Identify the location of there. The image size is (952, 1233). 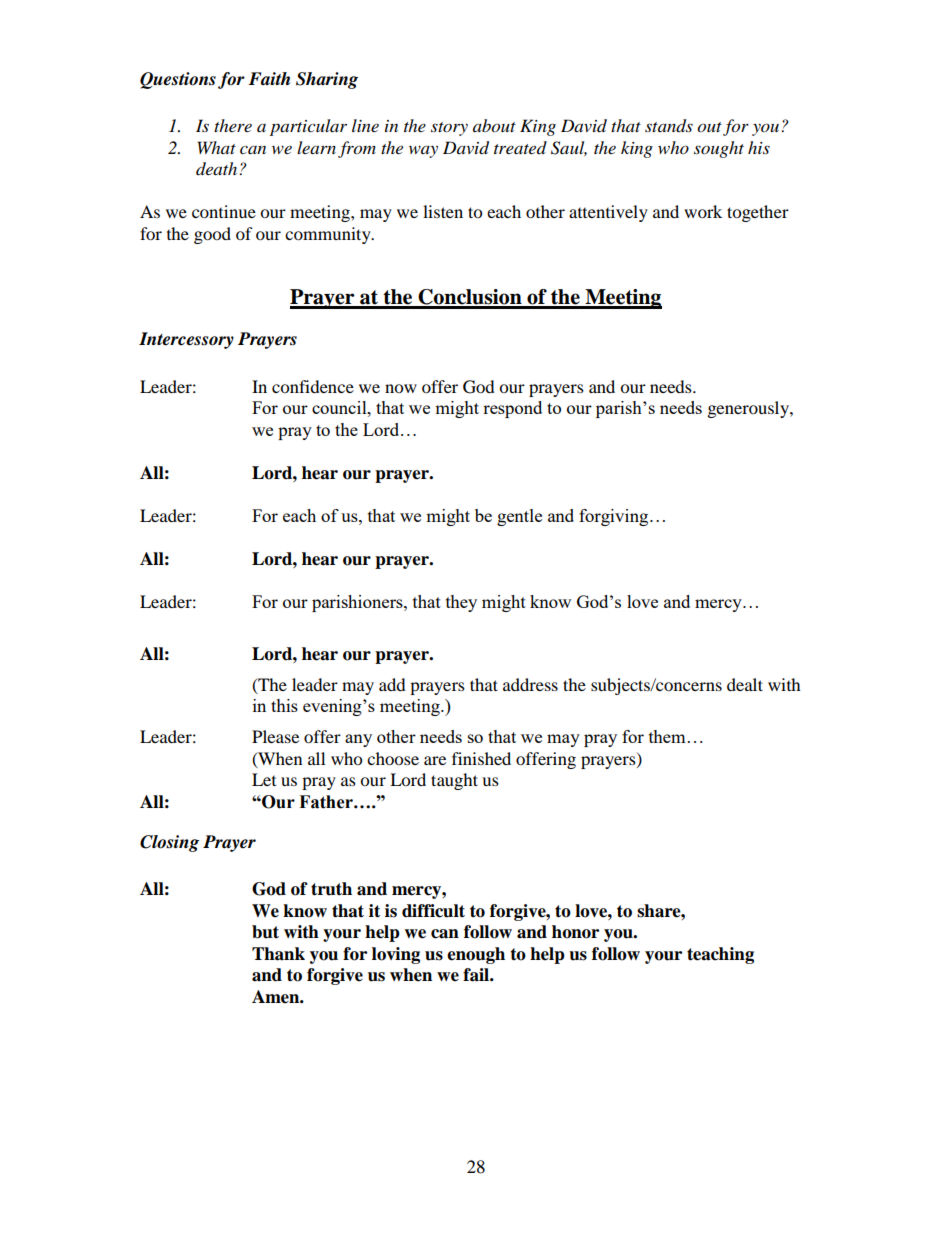
(233, 125).
